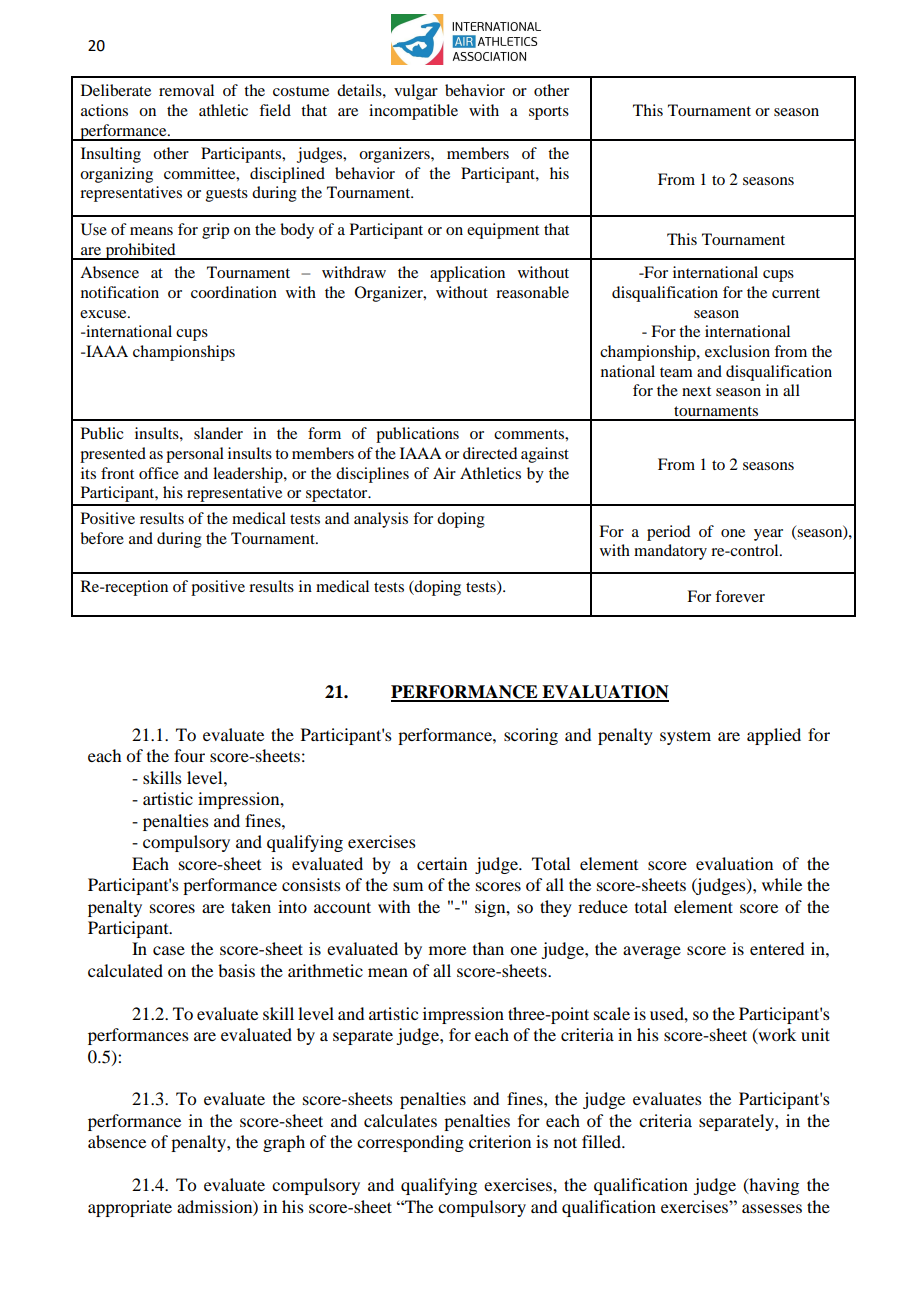  Describe the element at coordinates (189, 755) in the page. I see `four` at that location.
